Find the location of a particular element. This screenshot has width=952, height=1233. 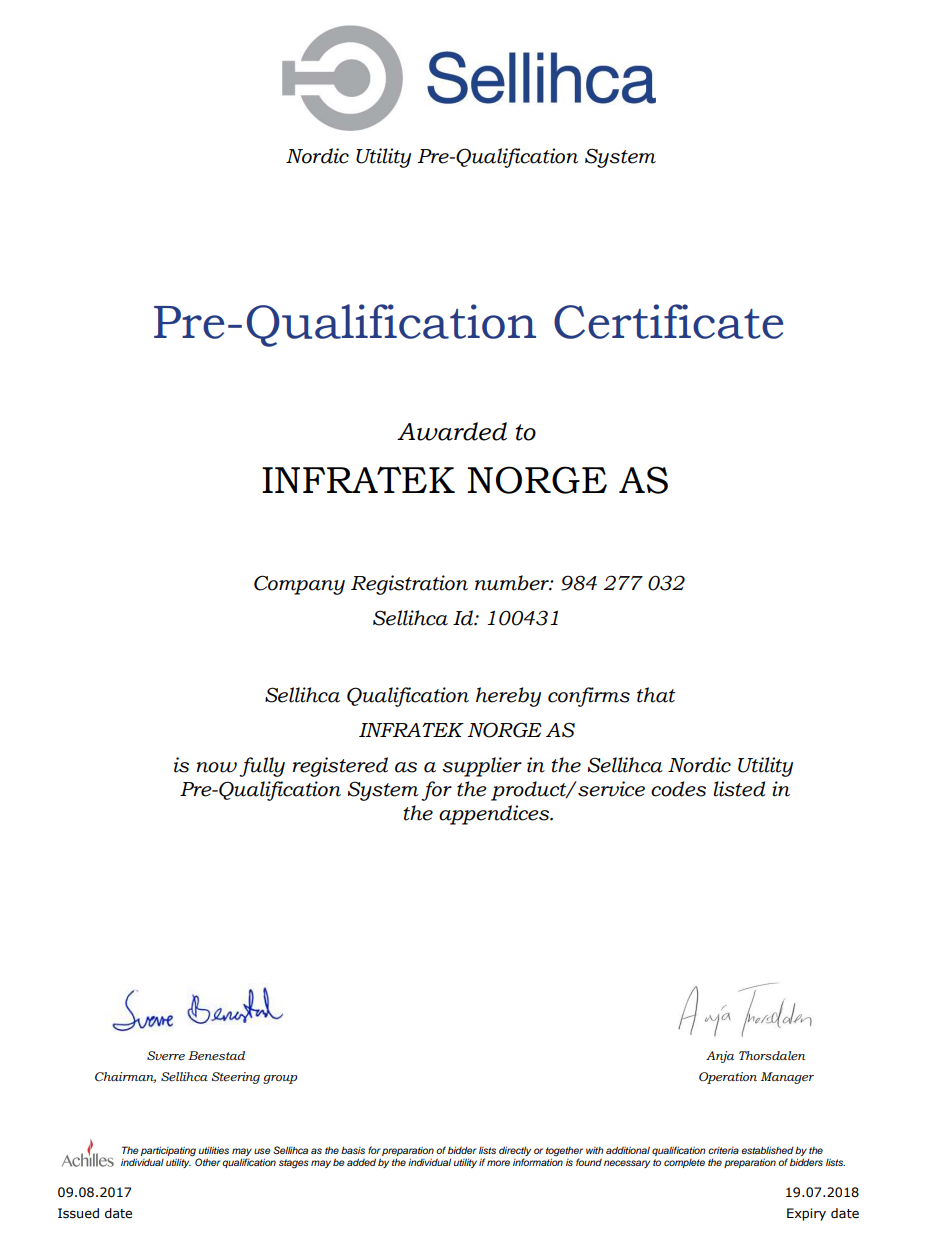

Awarded is located at coordinates (452, 431).
